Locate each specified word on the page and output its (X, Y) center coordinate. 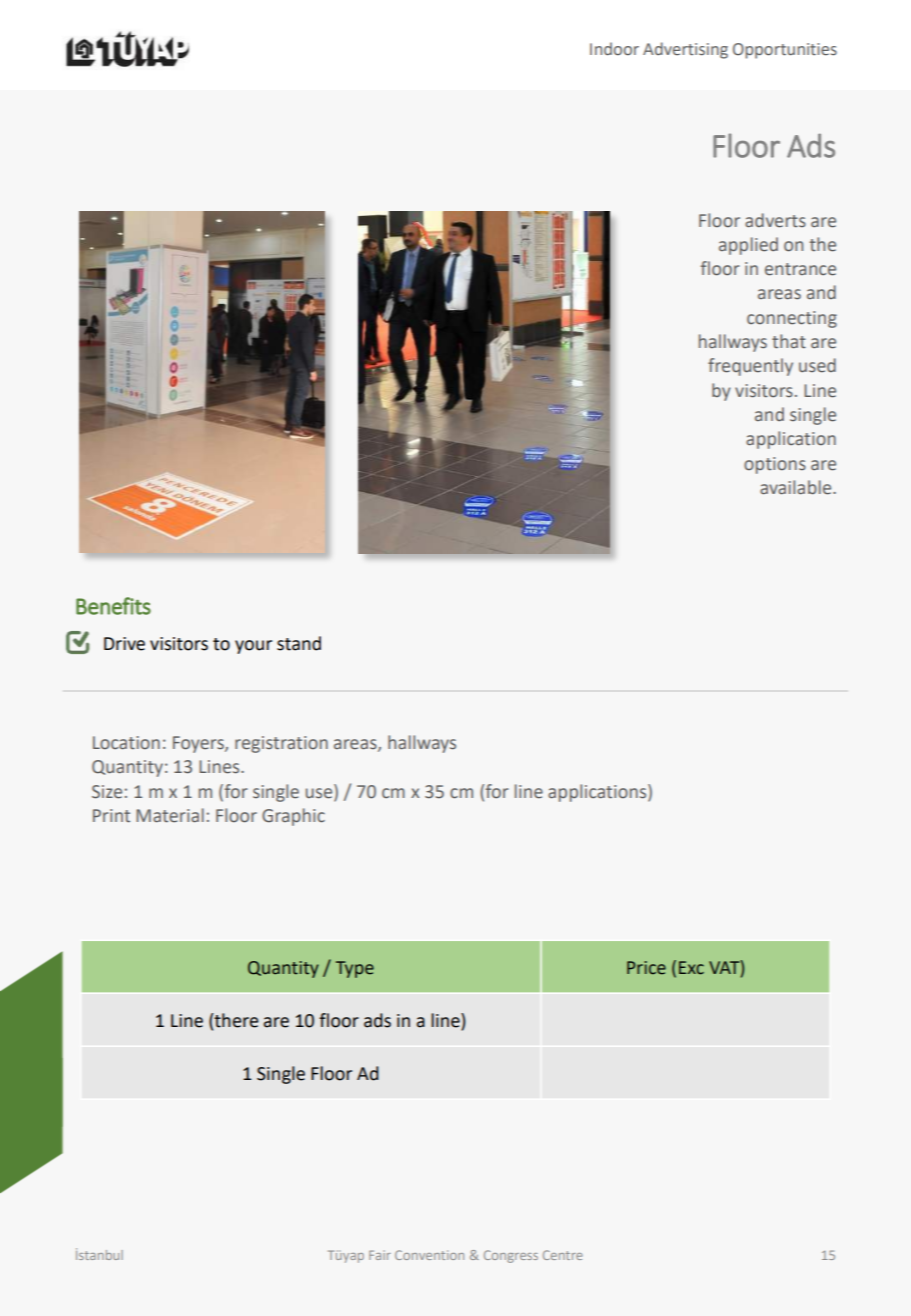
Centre (563, 1255)
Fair (380, 1255)
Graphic (293, 817)
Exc (691, 968)
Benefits (113, 606)
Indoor (614, 49)
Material (170, 815)
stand (299, 643)
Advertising (685, 50)
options (775, 465)
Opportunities (785, 51)
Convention (429, 1255)
